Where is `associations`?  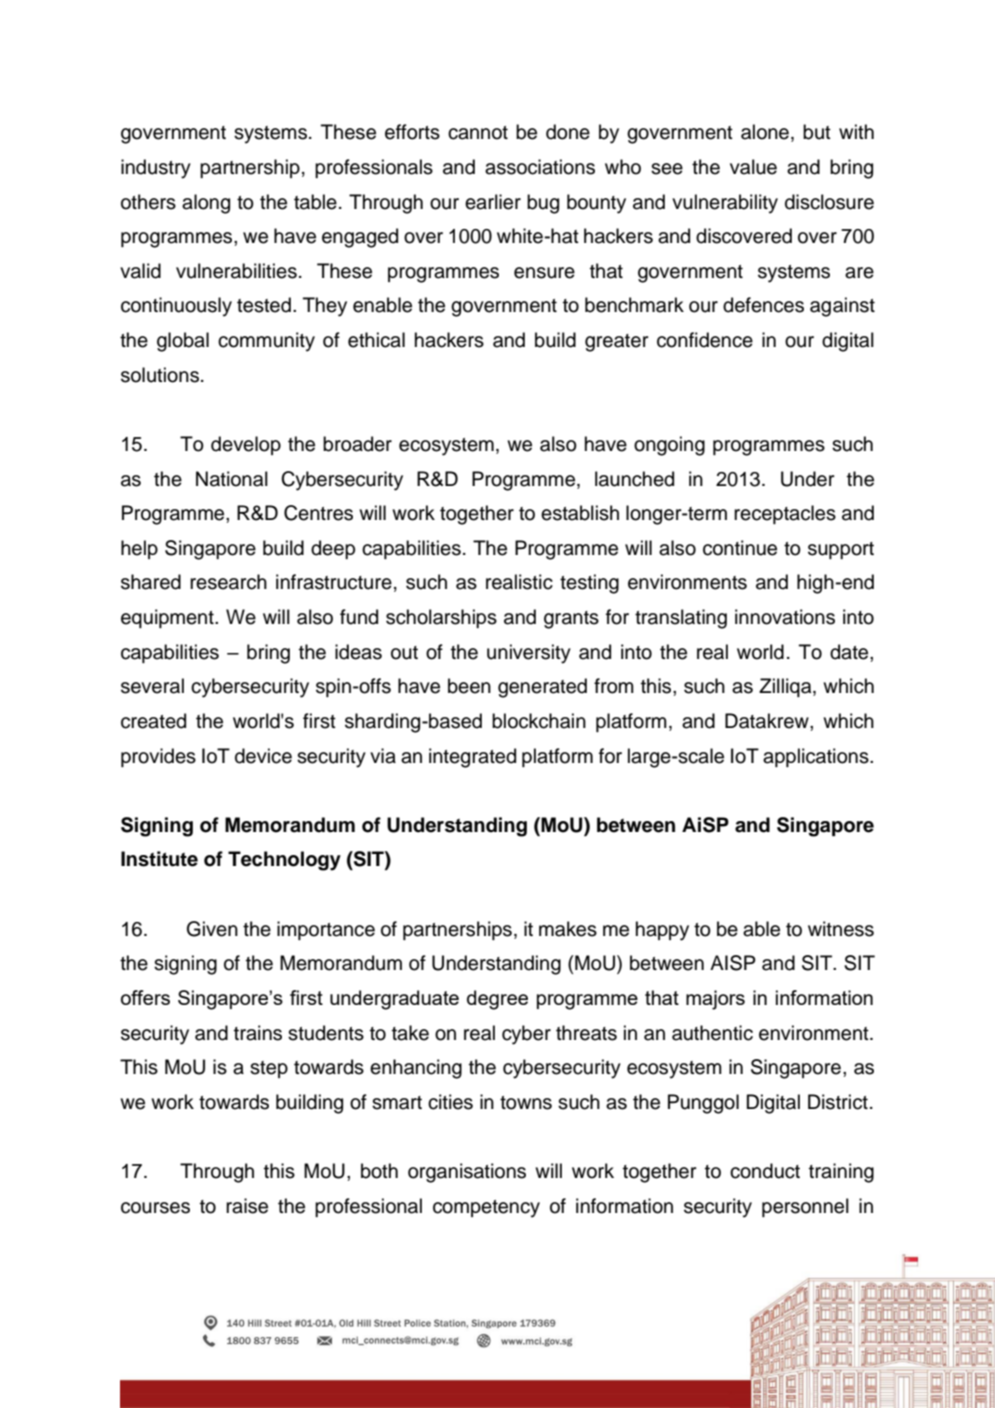
associations is located at coordinates (540, 167).
